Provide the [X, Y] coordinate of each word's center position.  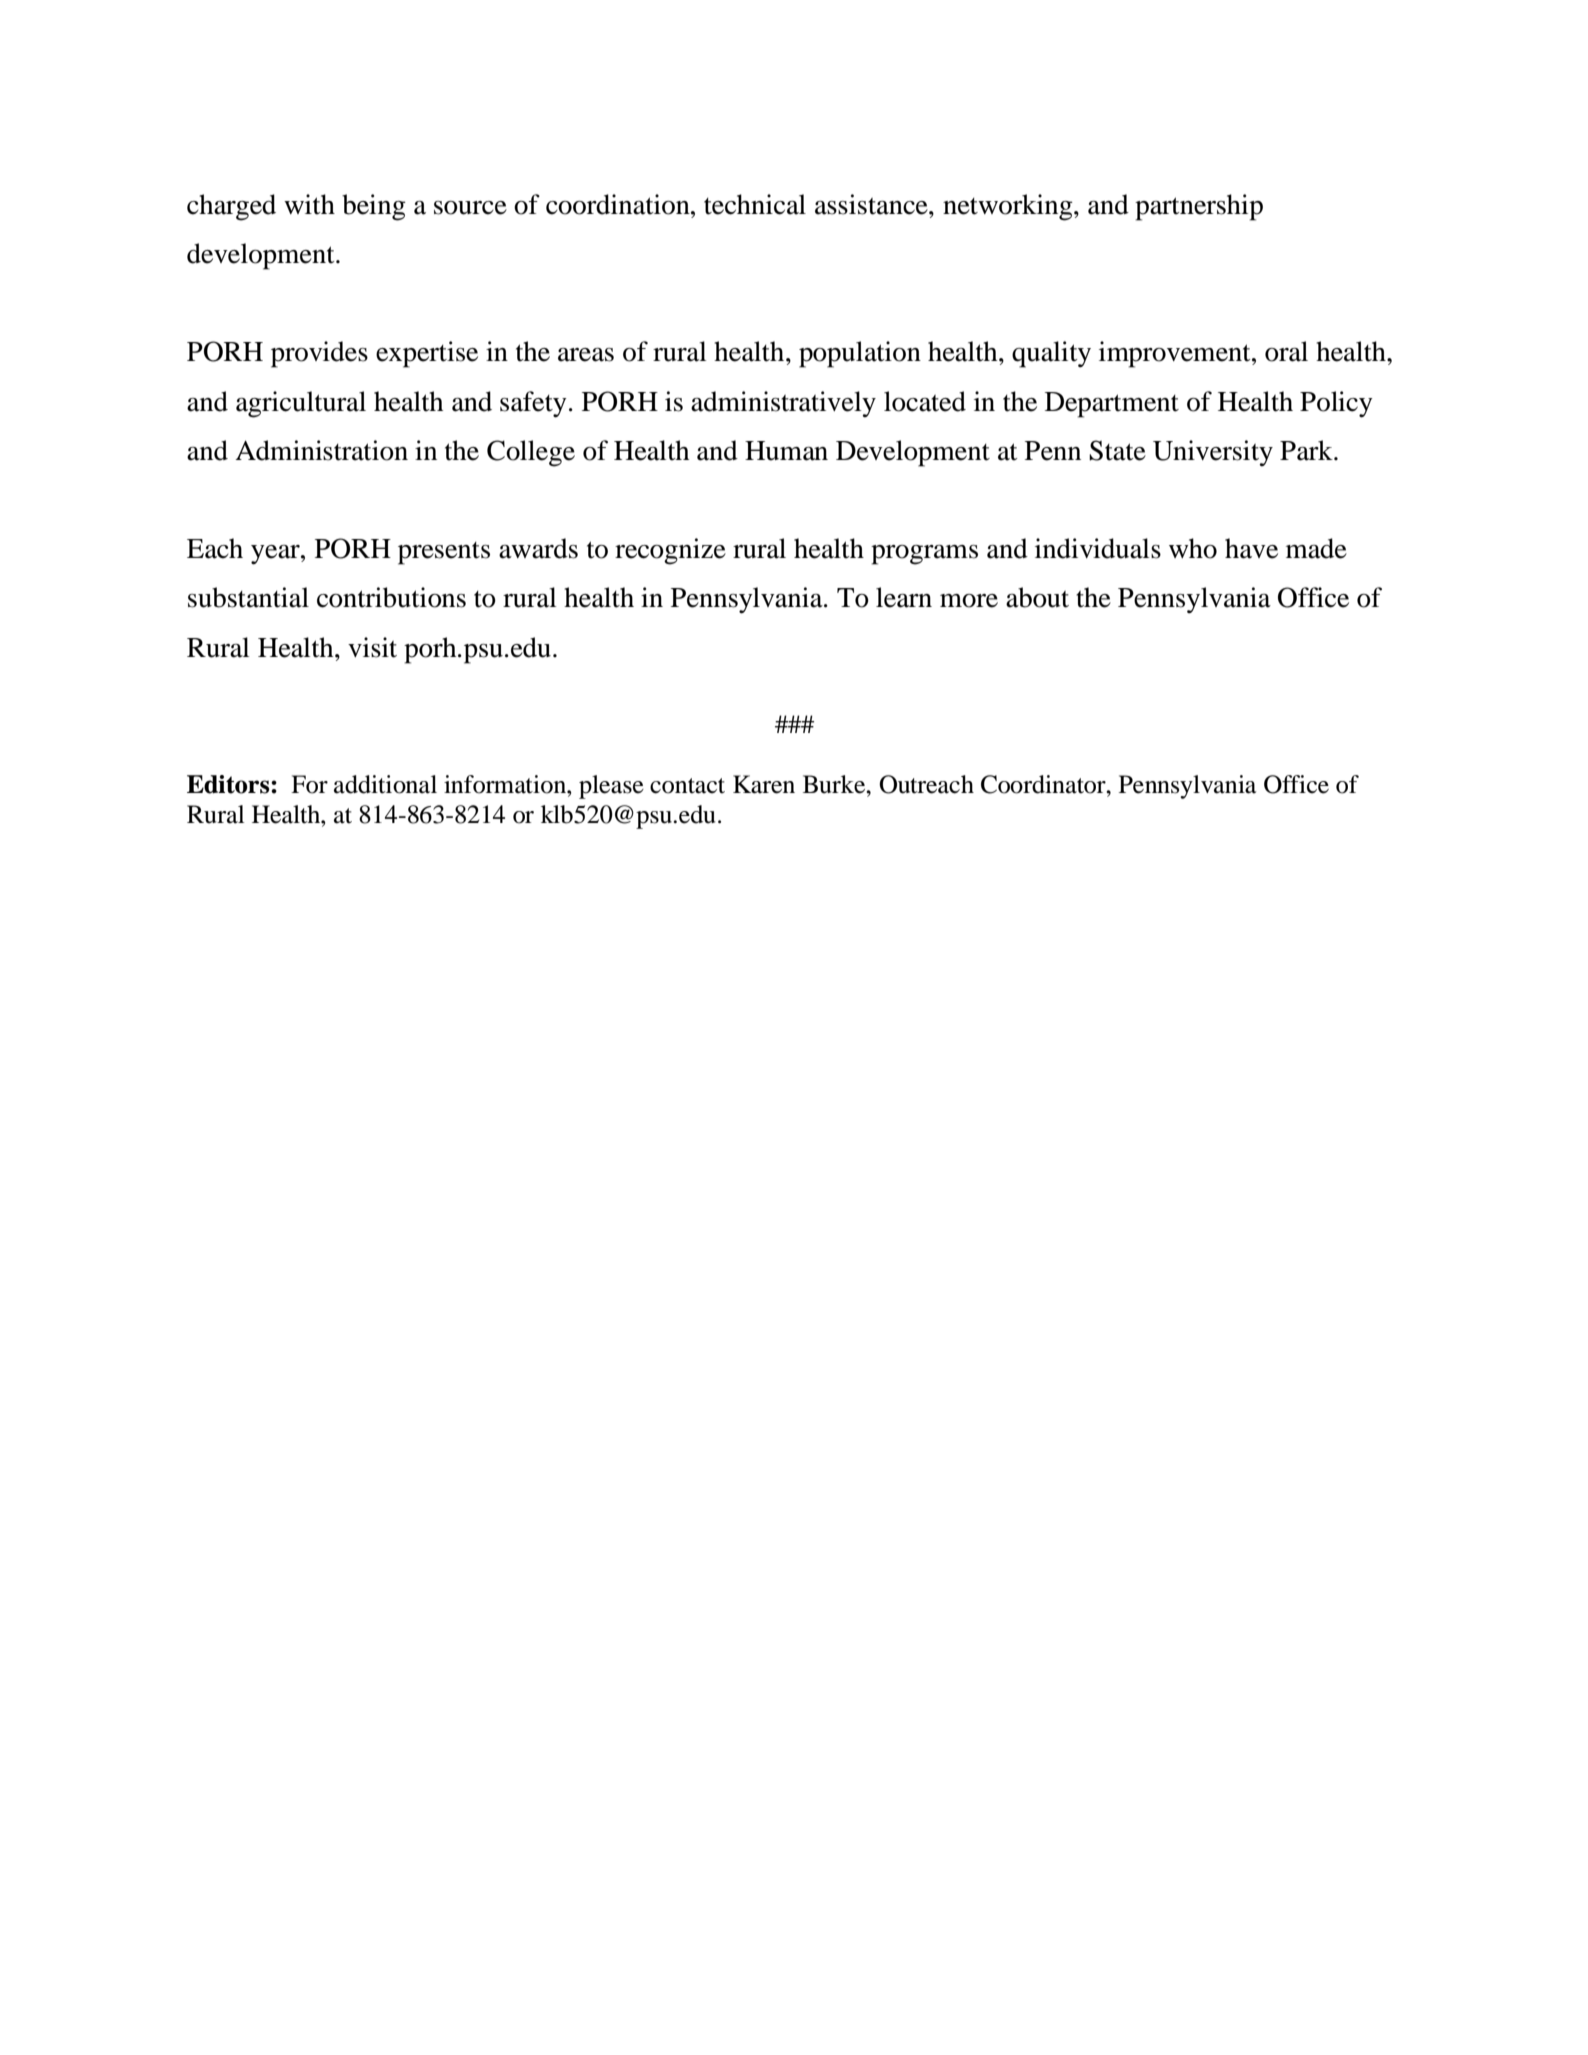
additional [385, 784]
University [1213, 453]
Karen [764, 784]
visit [372, 647]
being [374, 207]
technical [755, 204]
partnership [1199, 207]
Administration [321, 450]
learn [904, 597]
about [1037, 597]
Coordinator [1044, 784]
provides [319, 354]
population [860, 354]
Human [786, 451]
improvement [1176, 354]
